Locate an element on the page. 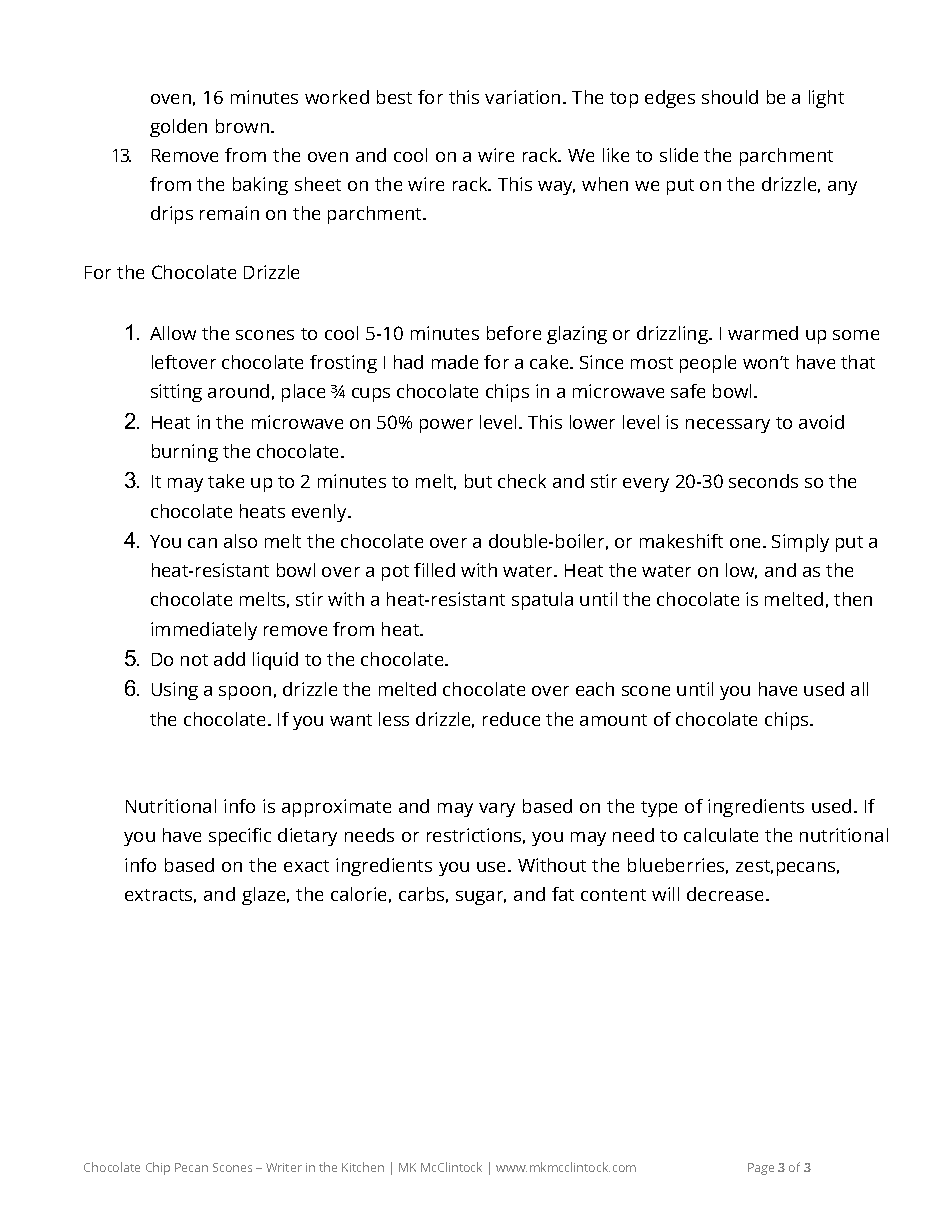 The width and height of the image is (952, 1232). Writer is located at coordinates (284, 1167).
